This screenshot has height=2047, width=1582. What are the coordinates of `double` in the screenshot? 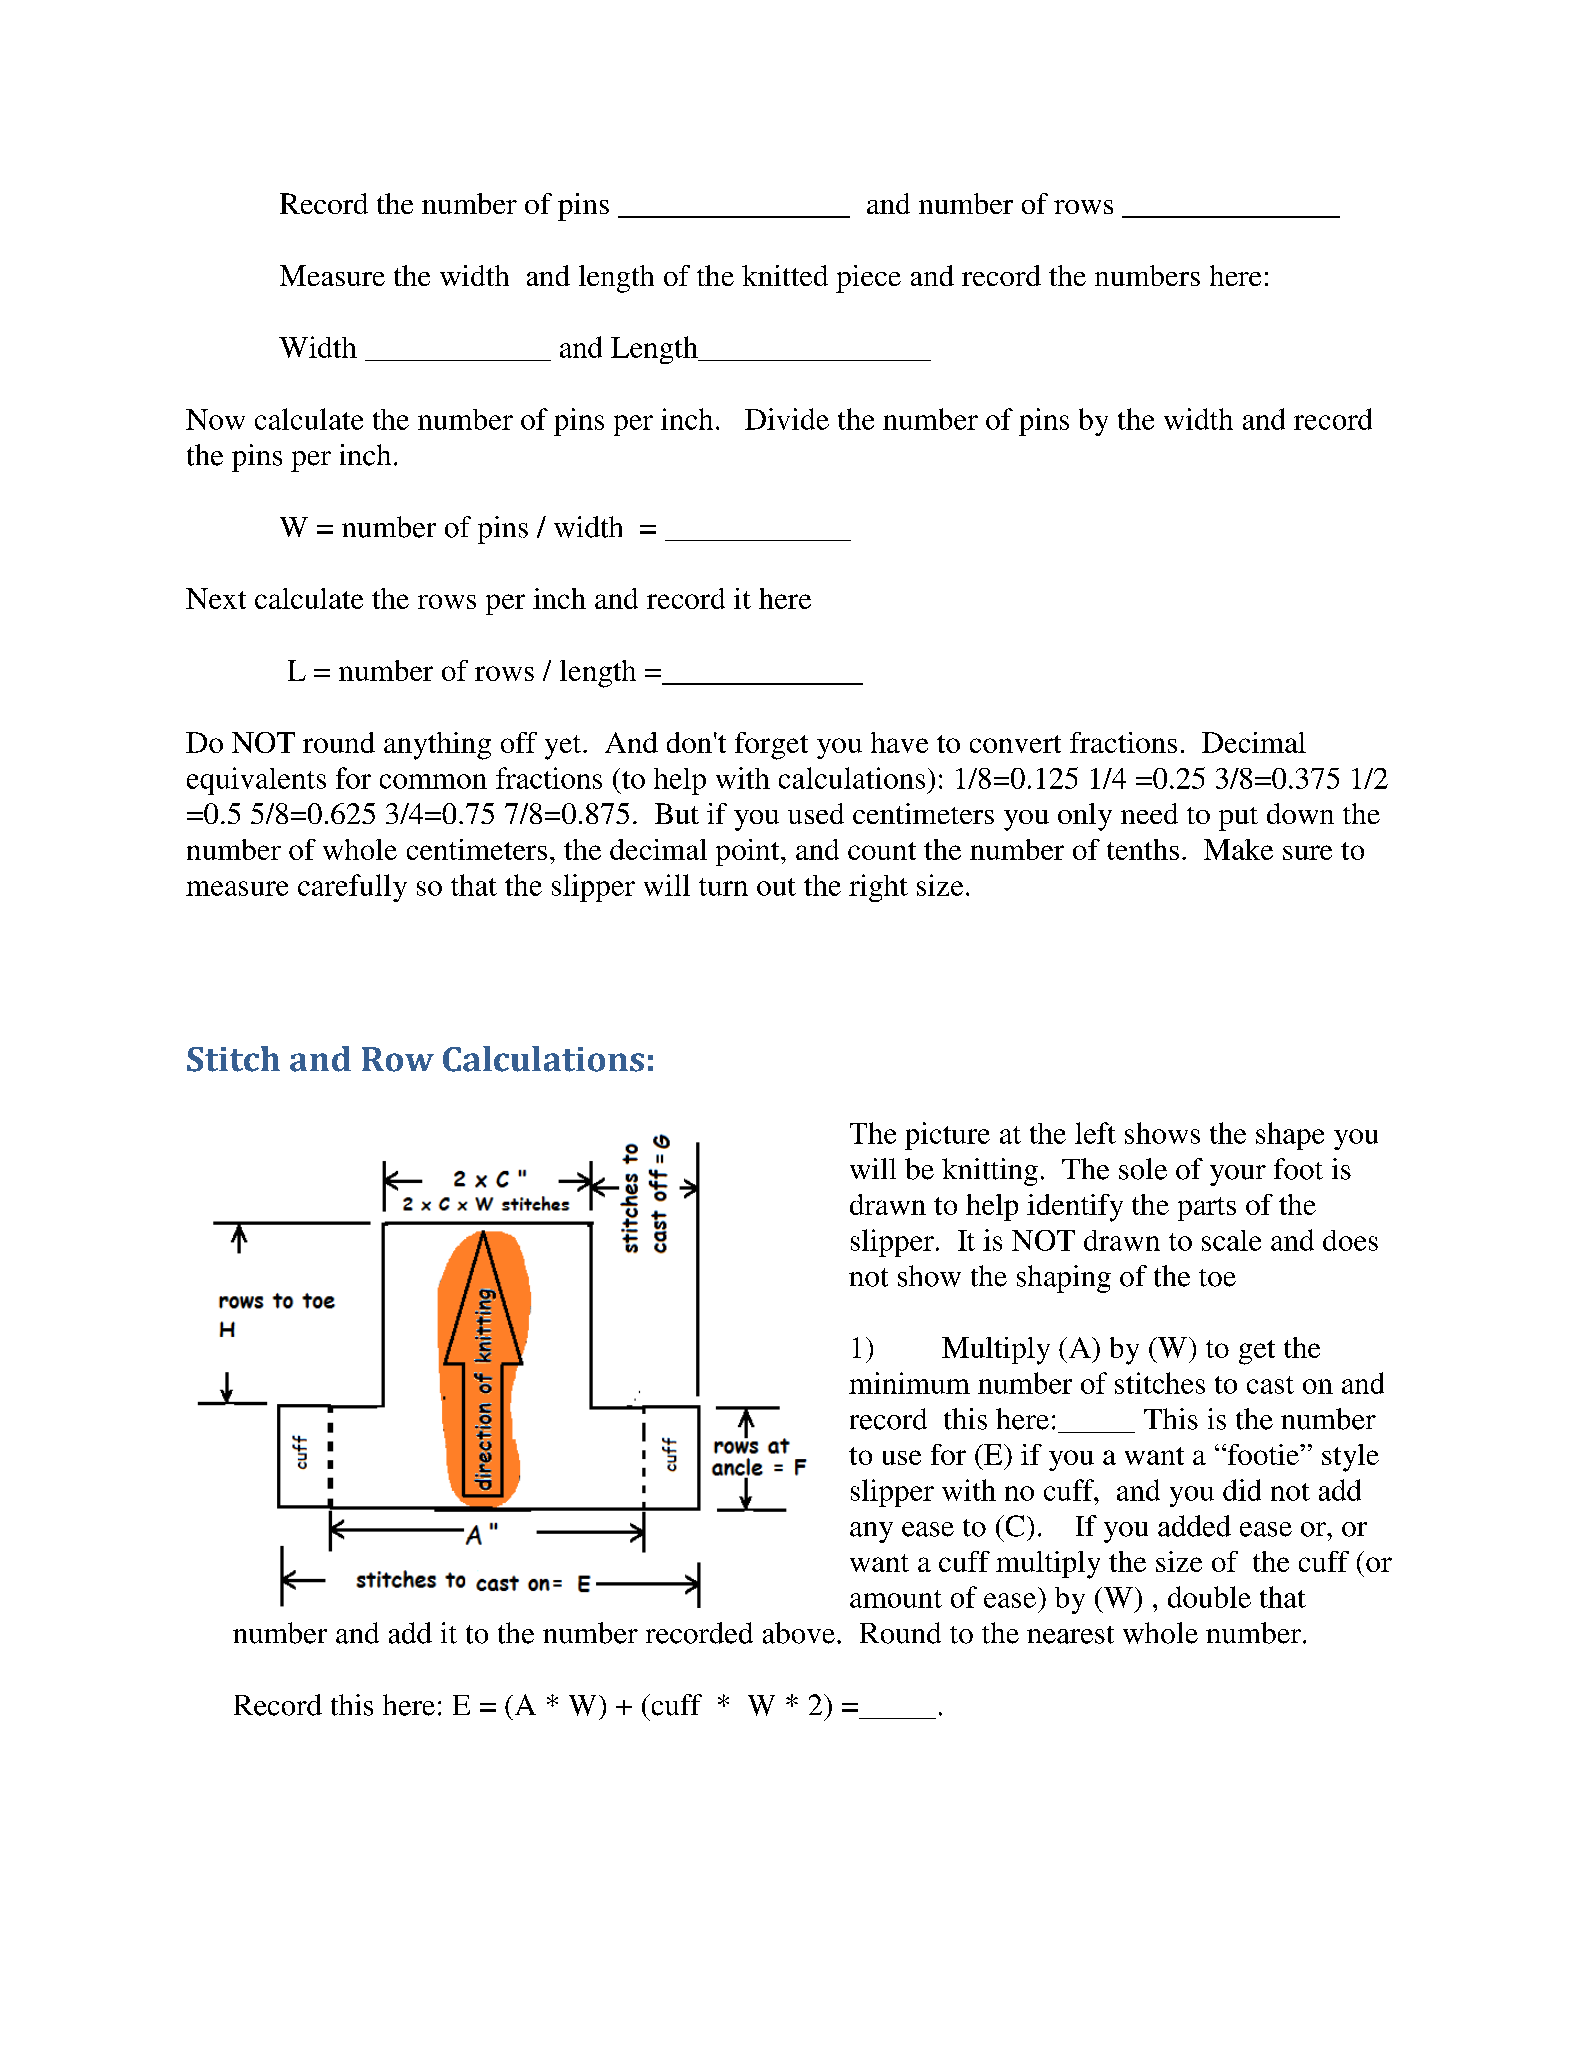 It's located at (1209, 1597).
